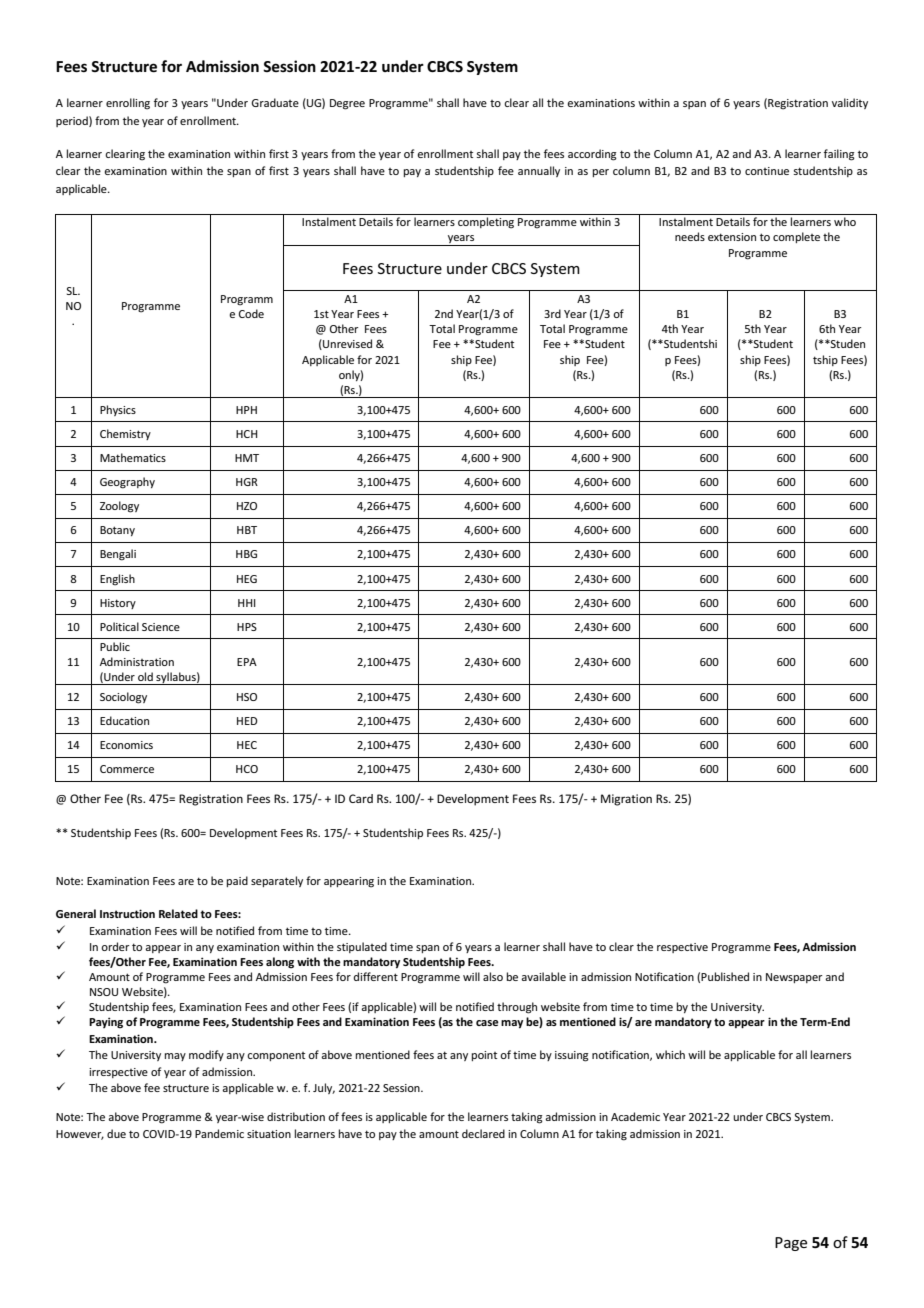 The height and width of the page is (1308, 924). What do you see at coordinates (219, 1133) in the page?
I see `Pandemic` at bounding box center [219, 1133].
